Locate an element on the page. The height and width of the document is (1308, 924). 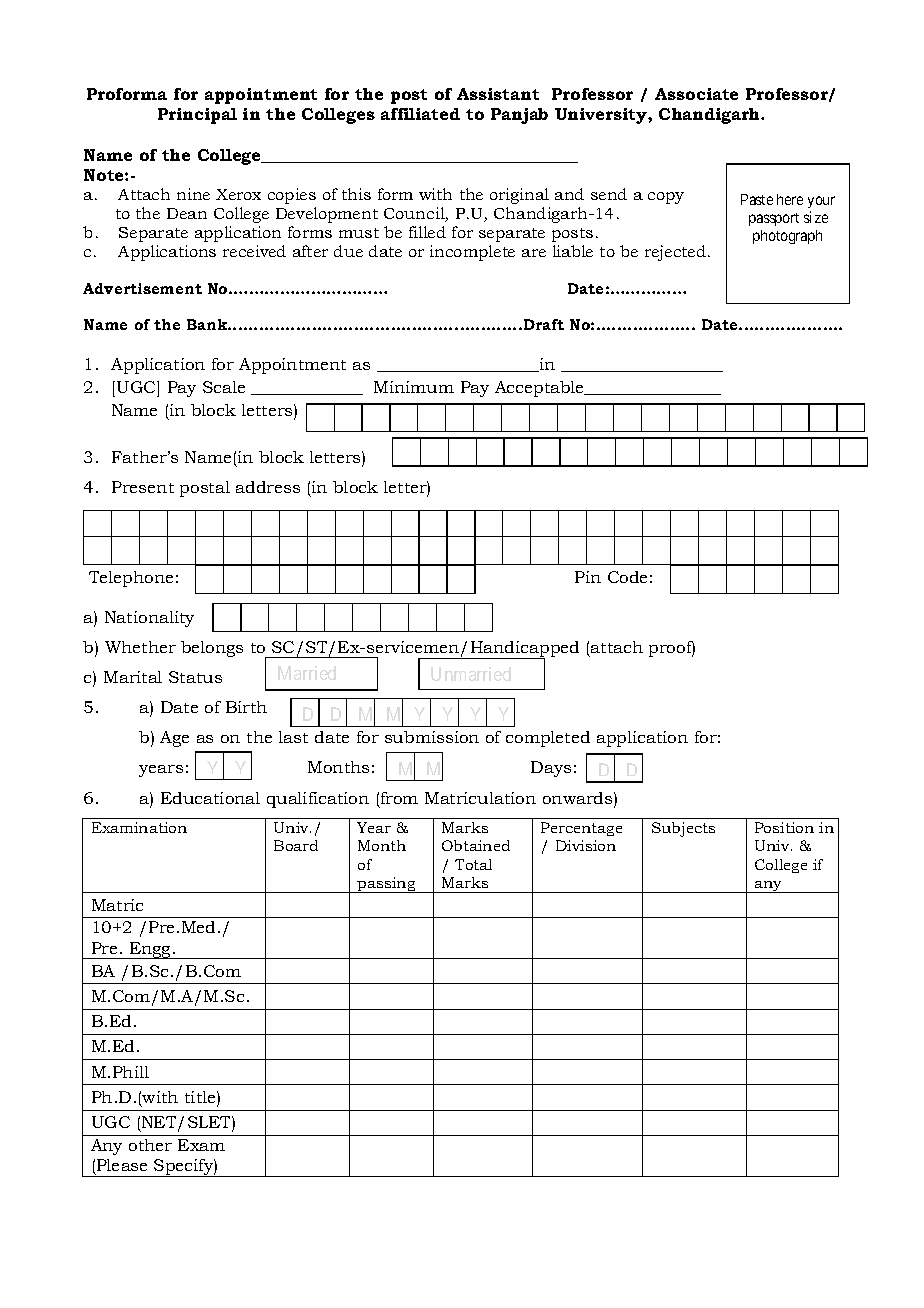
Associate is located at coordinates (696, 94).
